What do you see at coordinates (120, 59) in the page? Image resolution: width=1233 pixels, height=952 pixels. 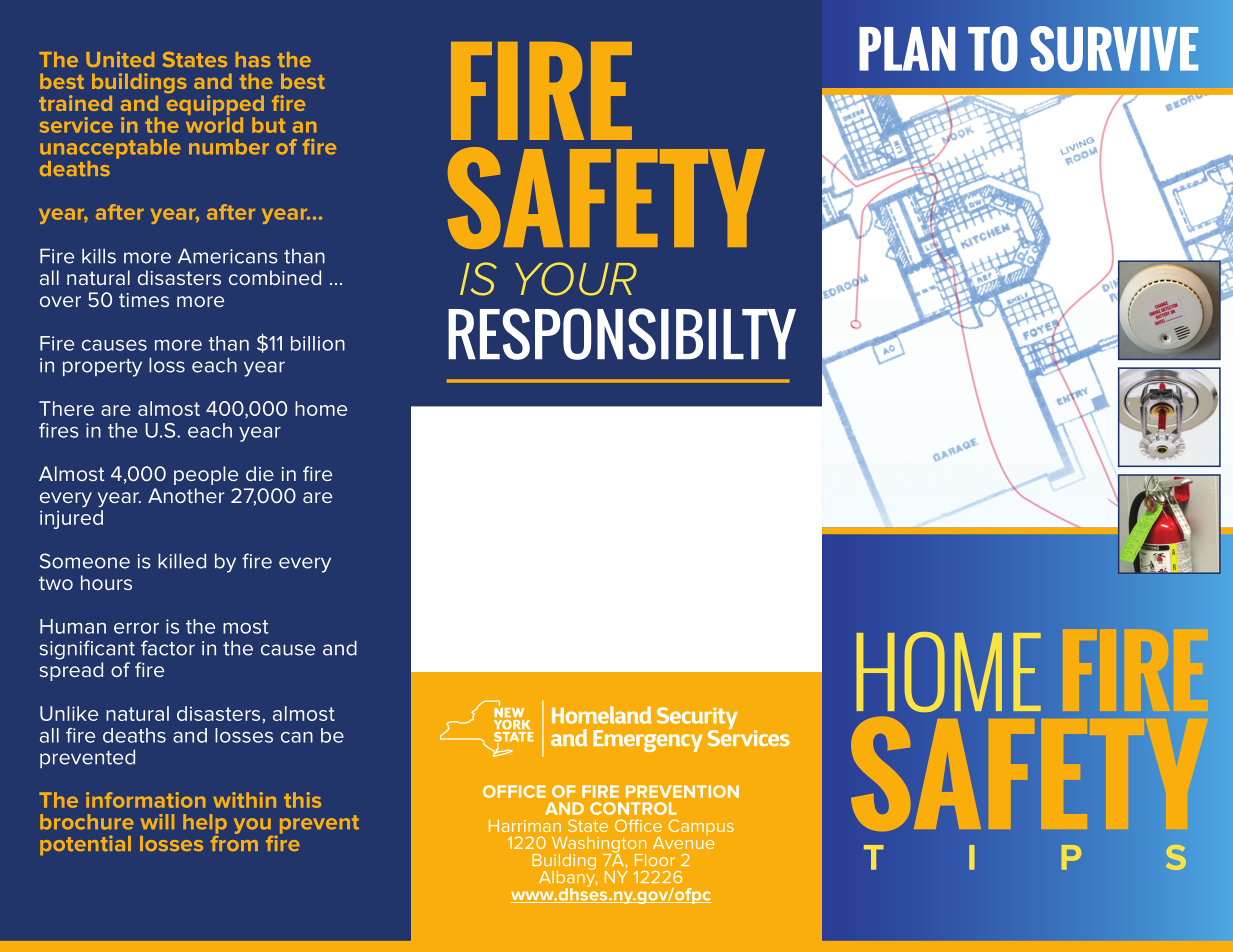 I see `United` at bounding box center [120, 59].
